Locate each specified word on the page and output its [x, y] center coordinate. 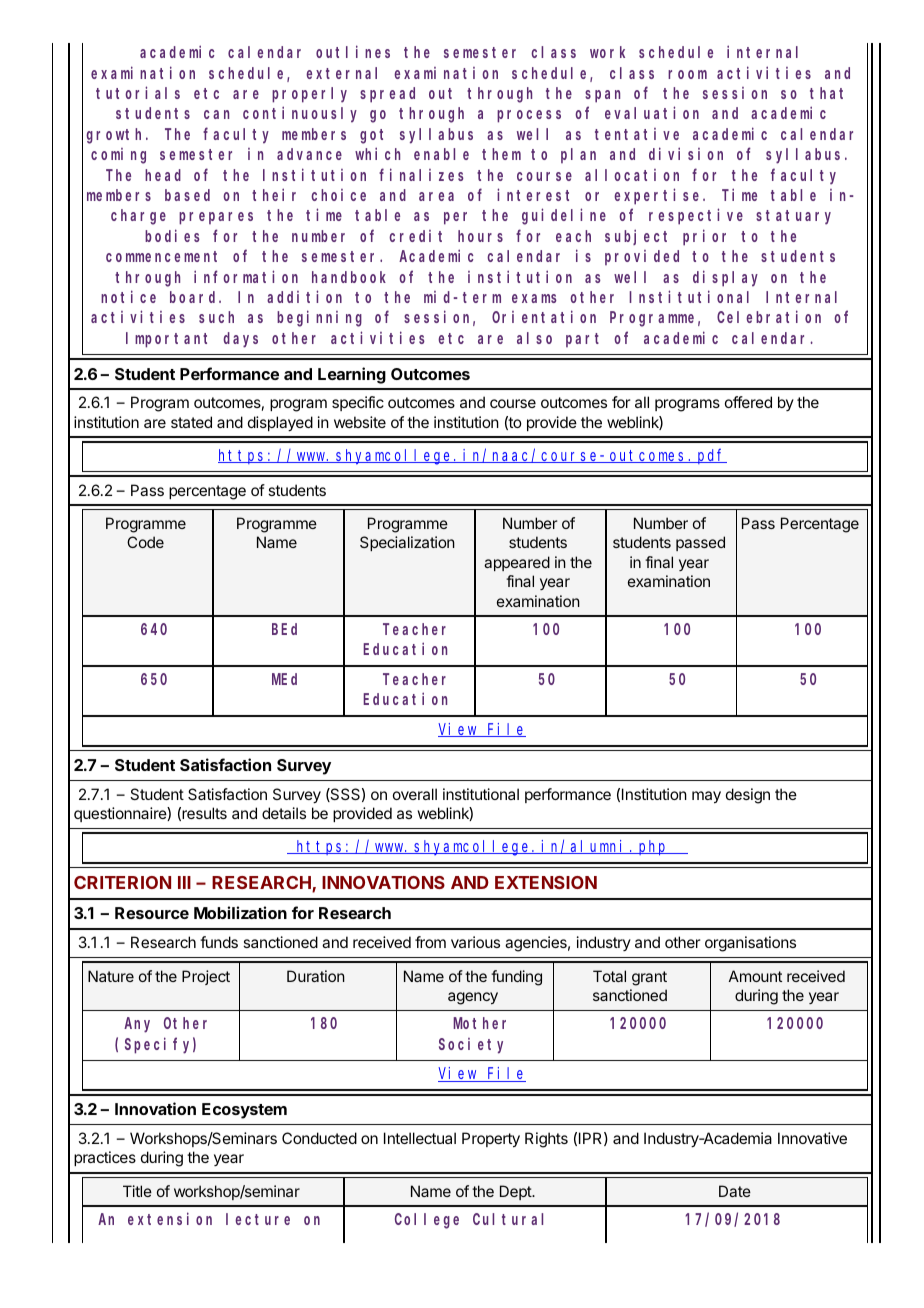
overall [415, 794]
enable [441, 154]
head [163, 175]
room [687, 74]
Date [735, 1191]
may [706, 797]
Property [491, 1140]
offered [748, 402]
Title [137, 1191]
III [184, 882]
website [360, 422]
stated [191, 422]
